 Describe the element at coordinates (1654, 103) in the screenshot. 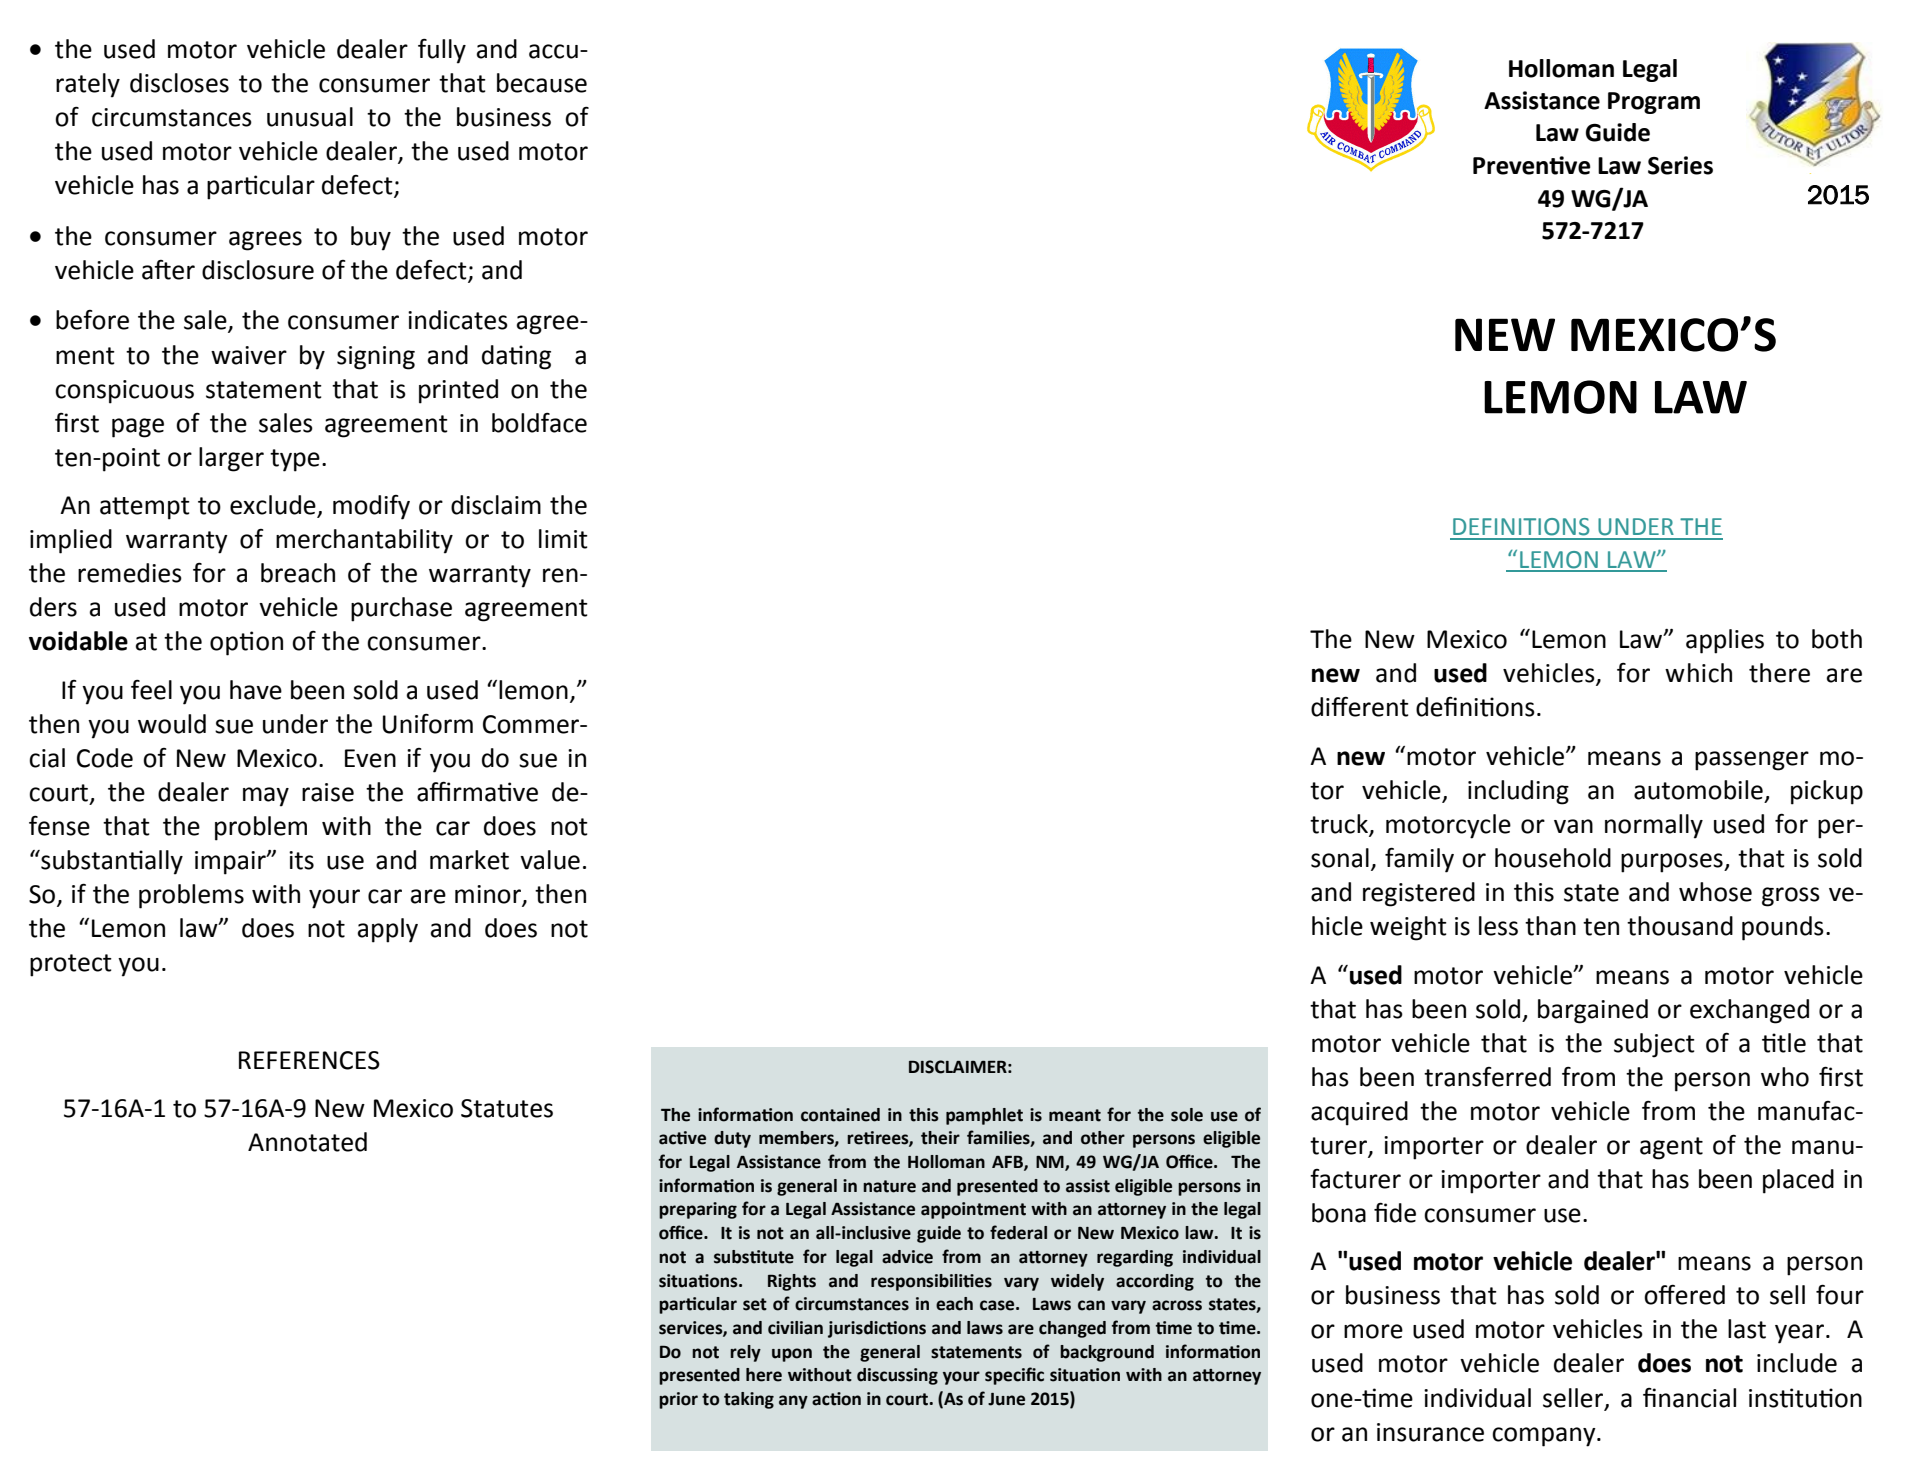

I see `Program` at that location.
